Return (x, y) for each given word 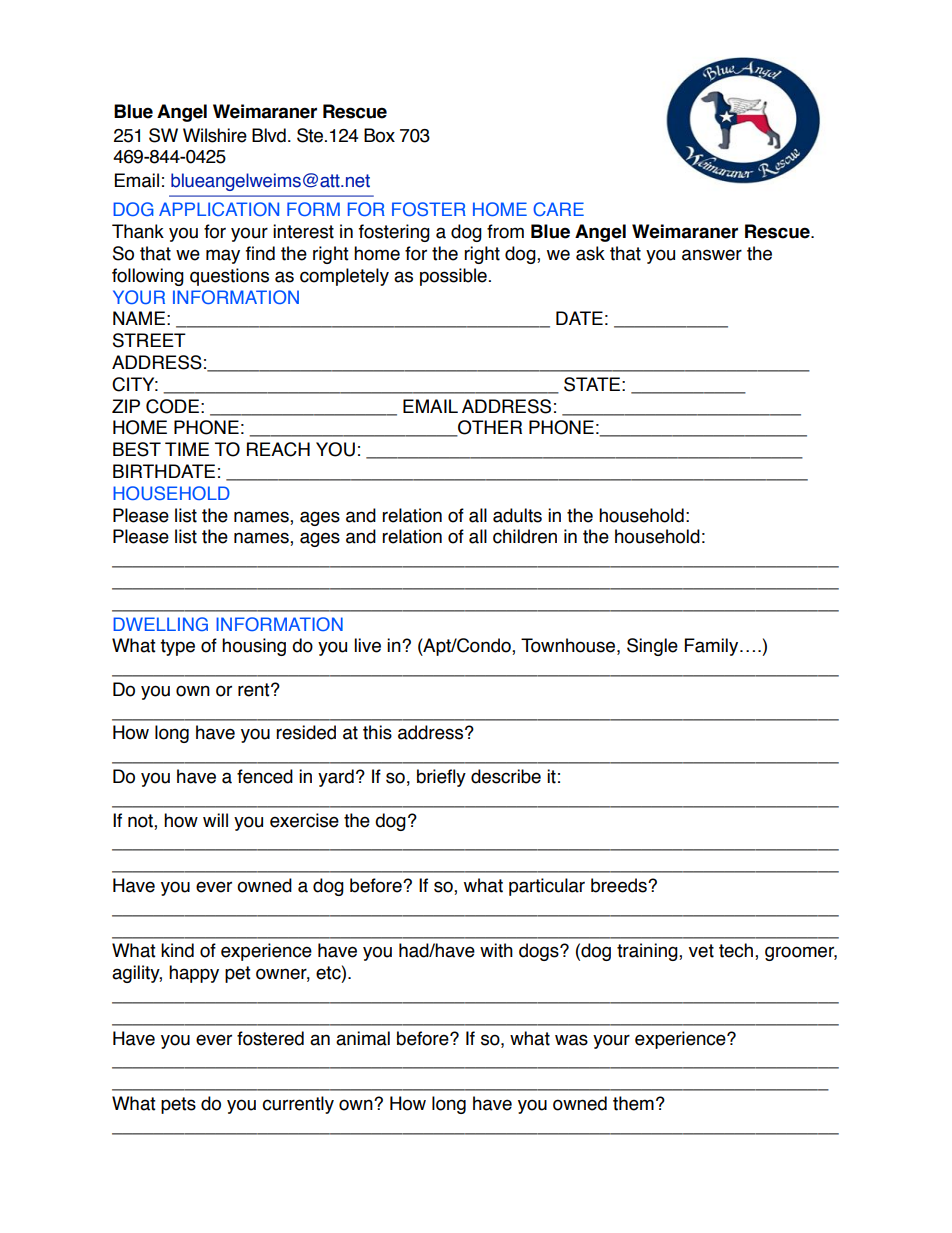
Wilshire (215, 135)
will (215, 820)
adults (517, 515)
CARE (558, 209)
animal (363, 1038)
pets (178, 1105)
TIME (187, 449)
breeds (620, 885)
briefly (441, 778)
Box (379, 135)
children (525, 536)
